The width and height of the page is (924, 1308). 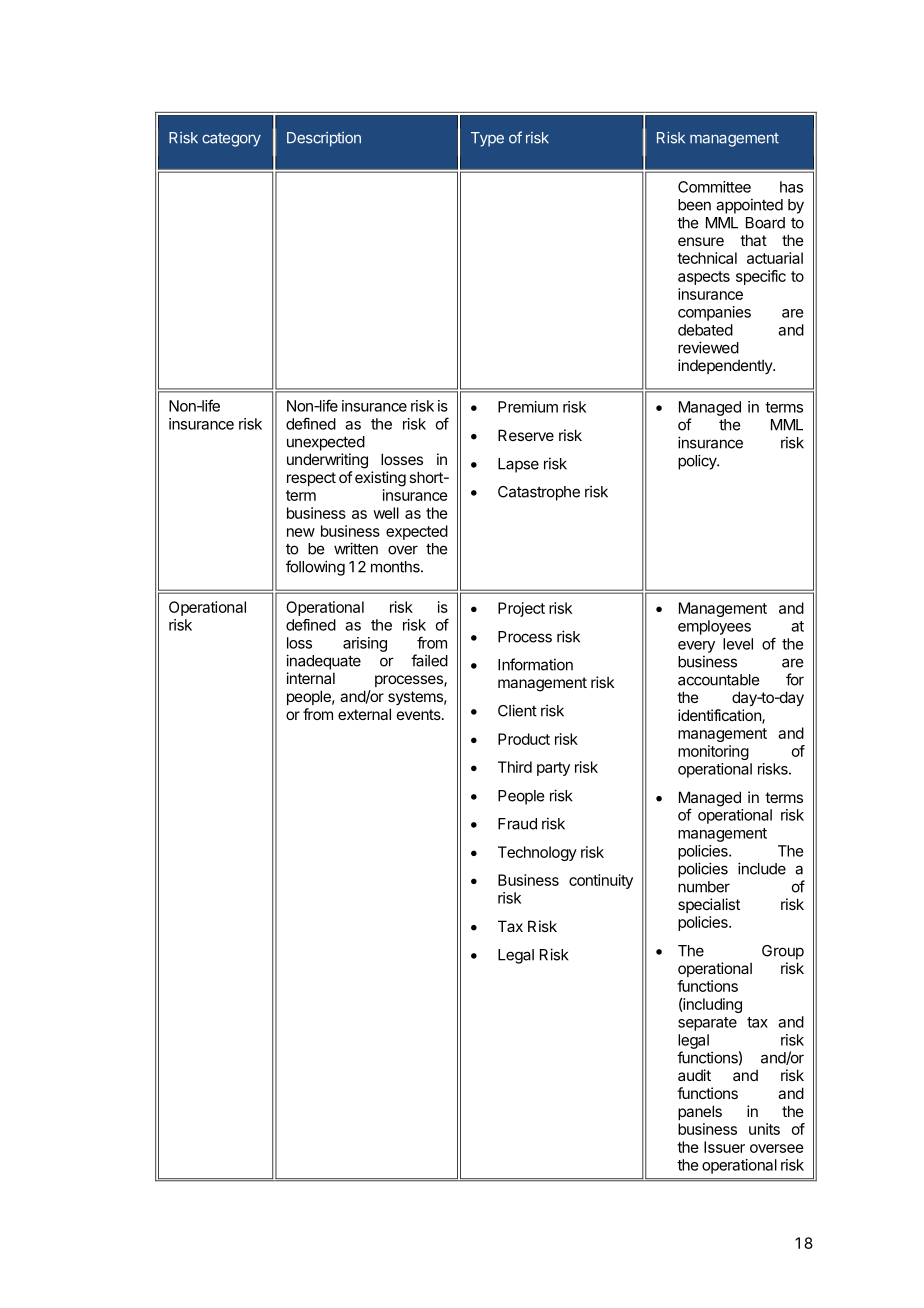 What do you see at coordinates (700, 1112) in the page?
I see `panels` at bounding box center [700, 1112].
